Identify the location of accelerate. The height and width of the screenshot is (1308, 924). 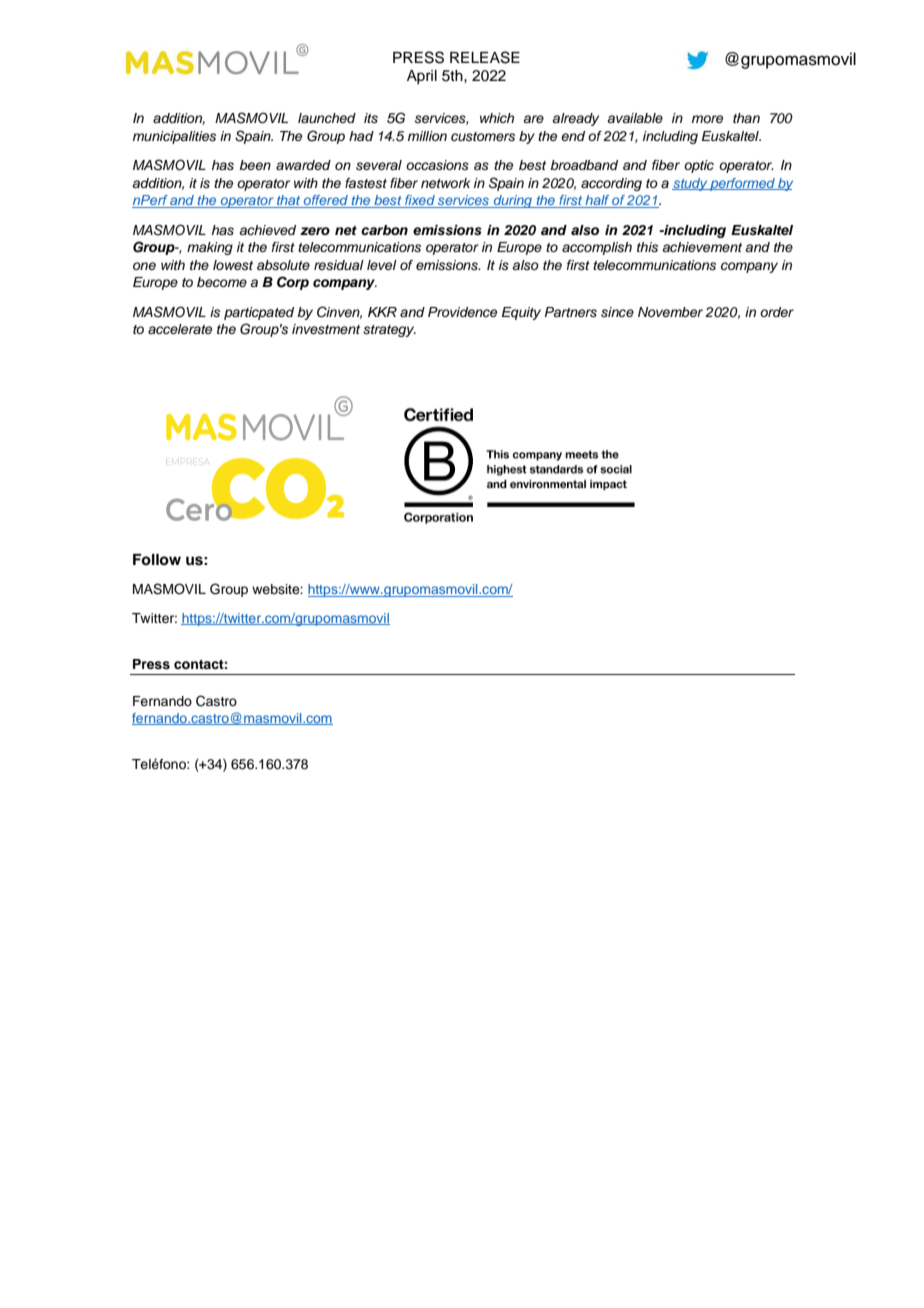
(180, 329).
